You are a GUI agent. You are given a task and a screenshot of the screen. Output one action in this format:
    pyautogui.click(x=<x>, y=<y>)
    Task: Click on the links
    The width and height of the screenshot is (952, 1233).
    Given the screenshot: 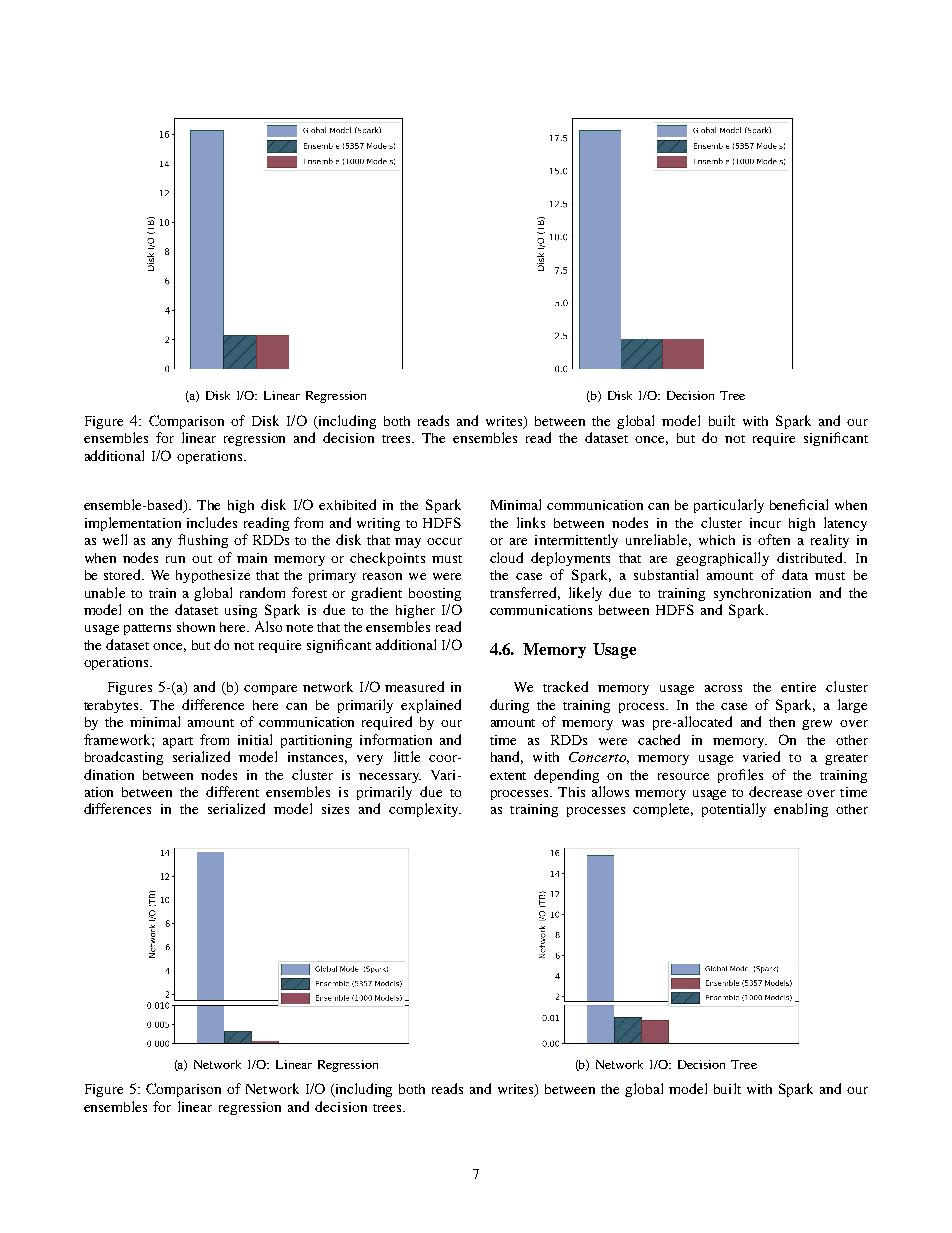 What is the action you would take?
    pyautogui.click(x=531, y=522)
